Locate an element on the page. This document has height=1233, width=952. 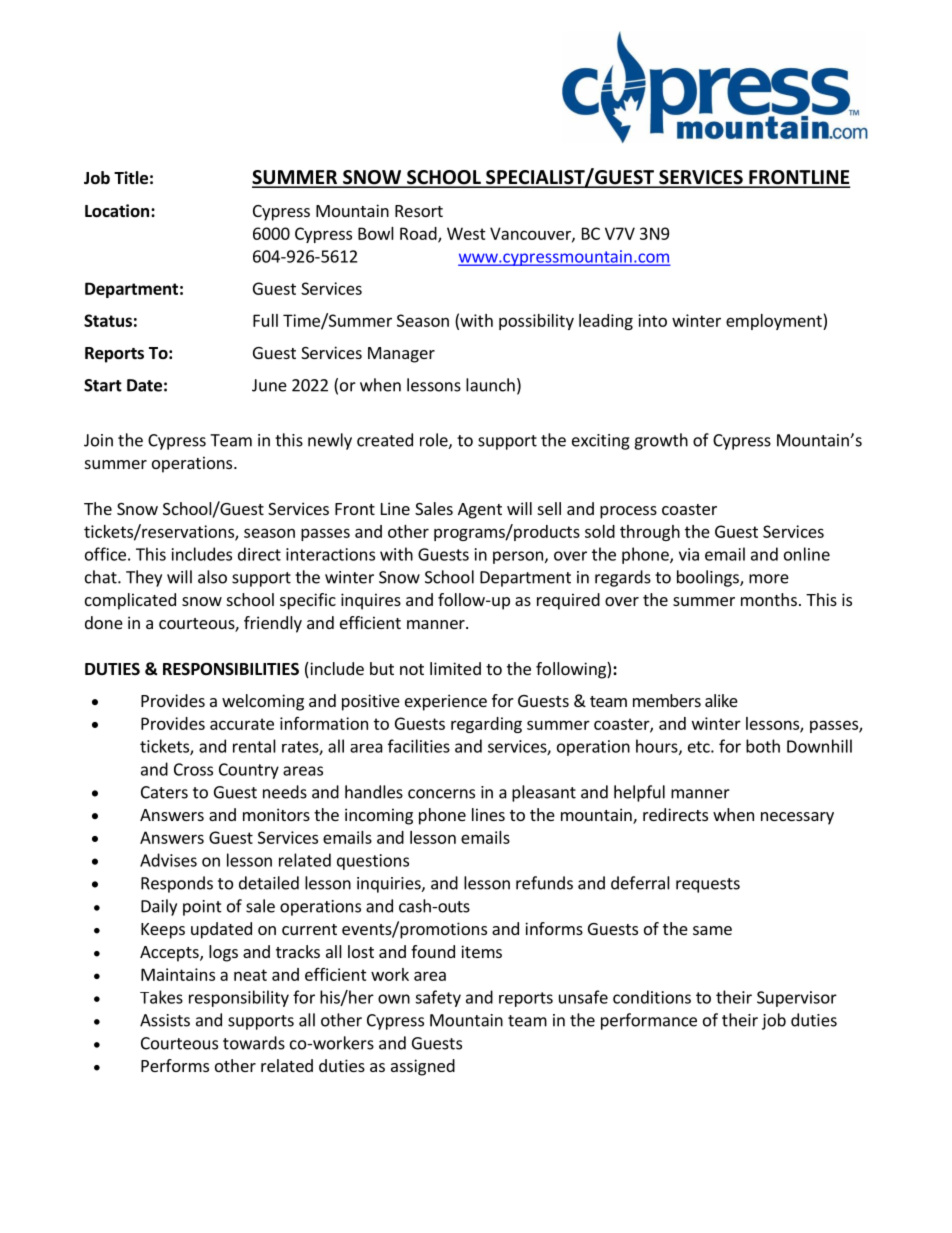
Location is located at coordinates (118, 211).
